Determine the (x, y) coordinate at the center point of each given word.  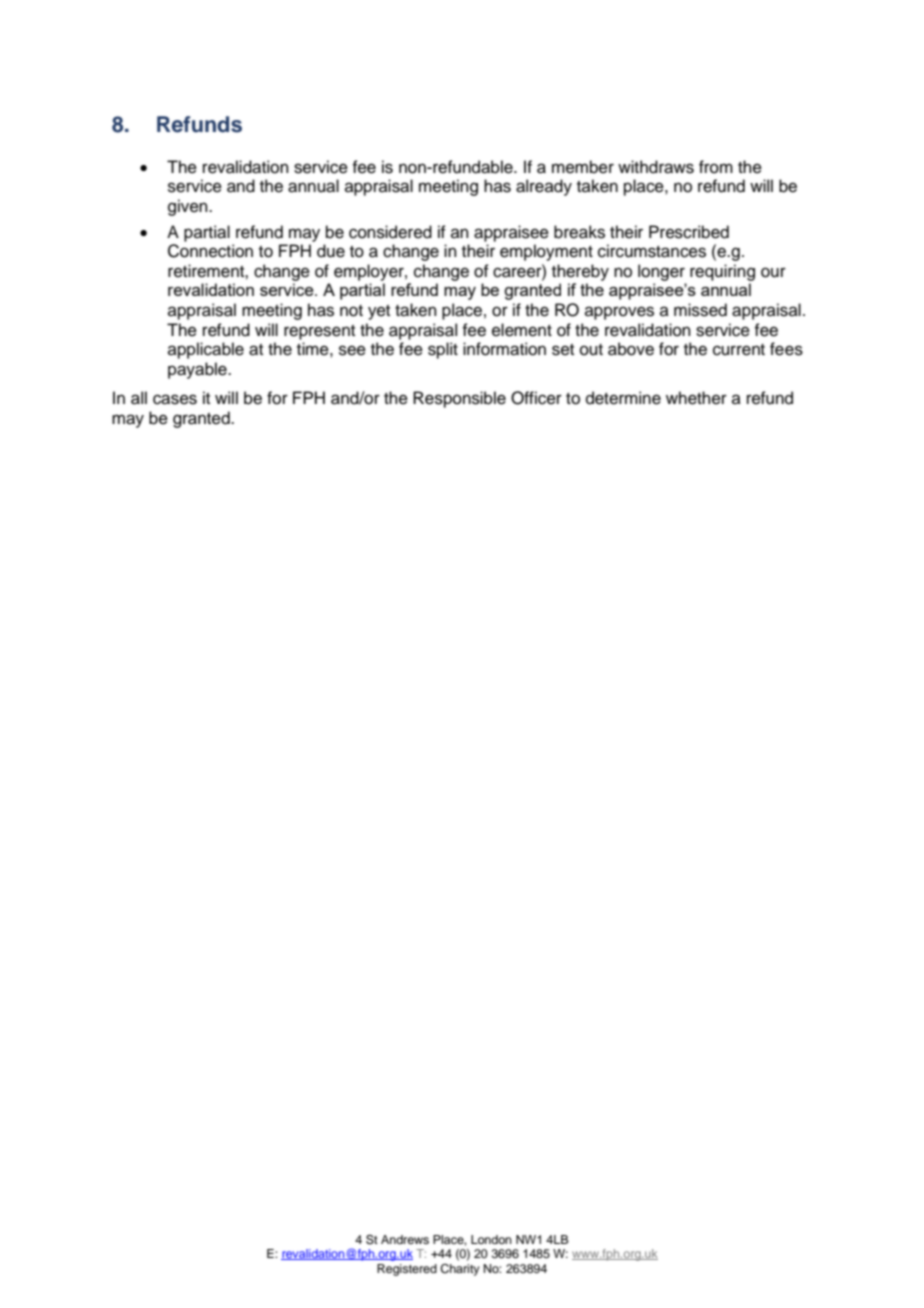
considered (390, 232)
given (189, 207)
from (716, 167)
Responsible (459, 399)
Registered (407, 1270)
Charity (460, 1270)
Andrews (405, 1239)
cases (175, 399)
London (491, 1239)
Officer (536, 398)
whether (696, 398)
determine (623, 398)
